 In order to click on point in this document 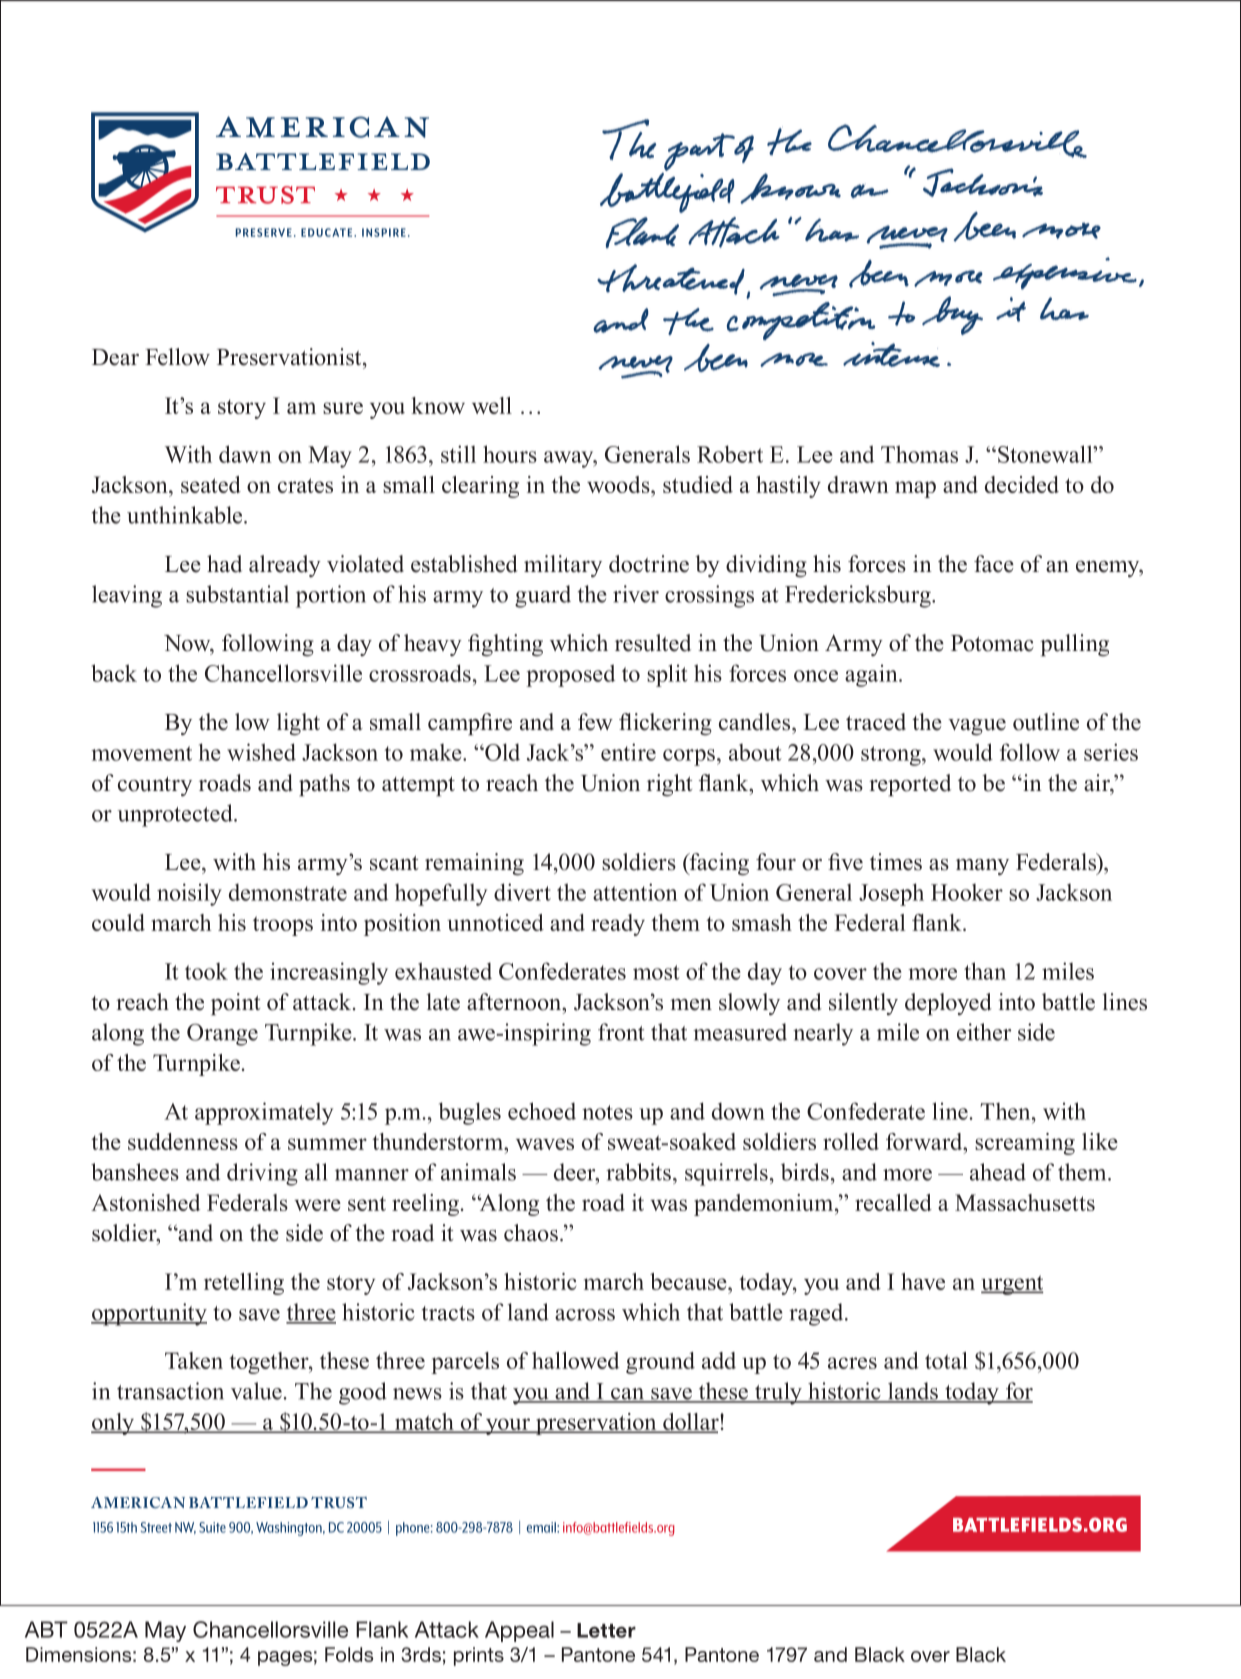, I will do `click(235, 1004)`.
